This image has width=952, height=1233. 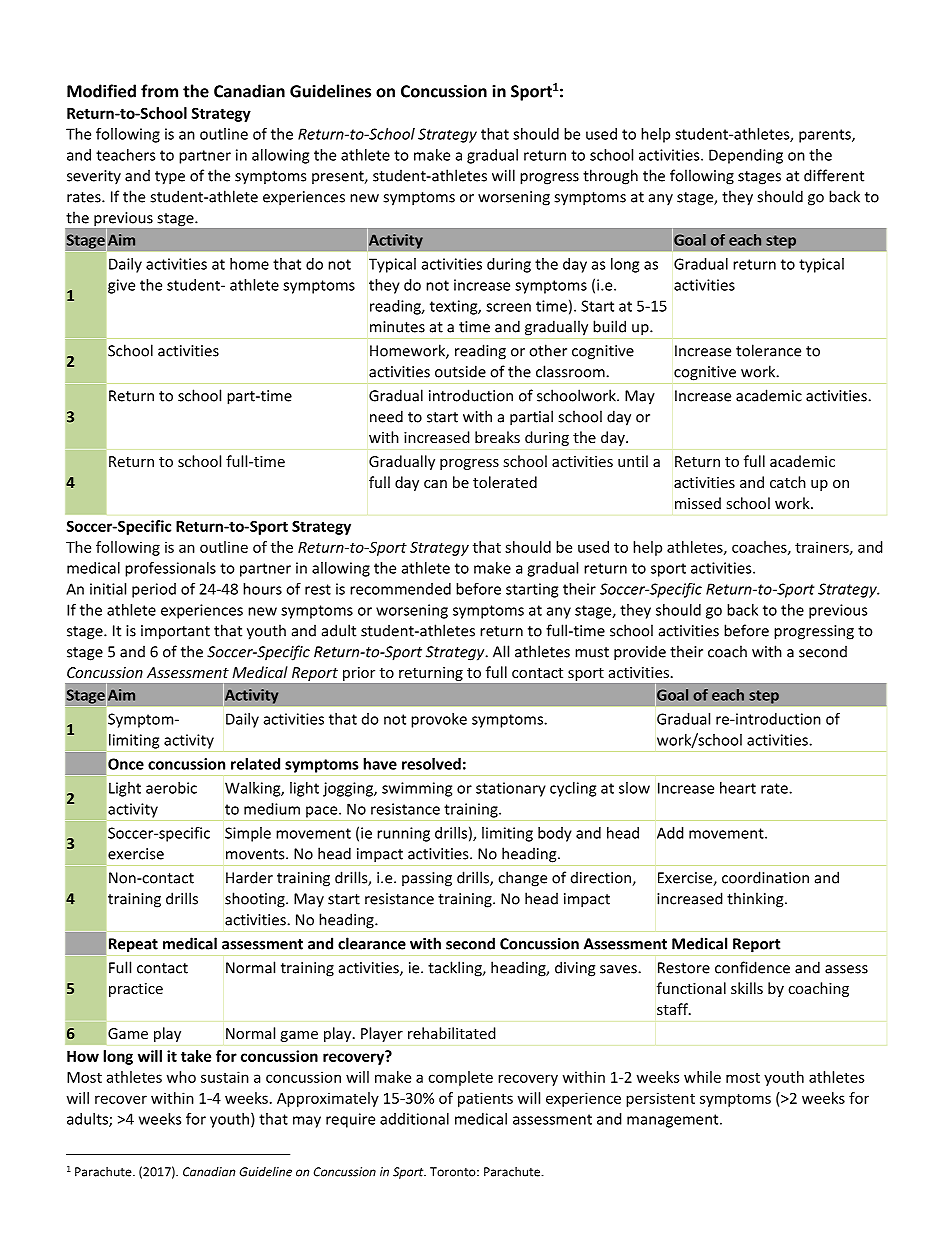 I want to click on passing, so click(x=427, y=879).
